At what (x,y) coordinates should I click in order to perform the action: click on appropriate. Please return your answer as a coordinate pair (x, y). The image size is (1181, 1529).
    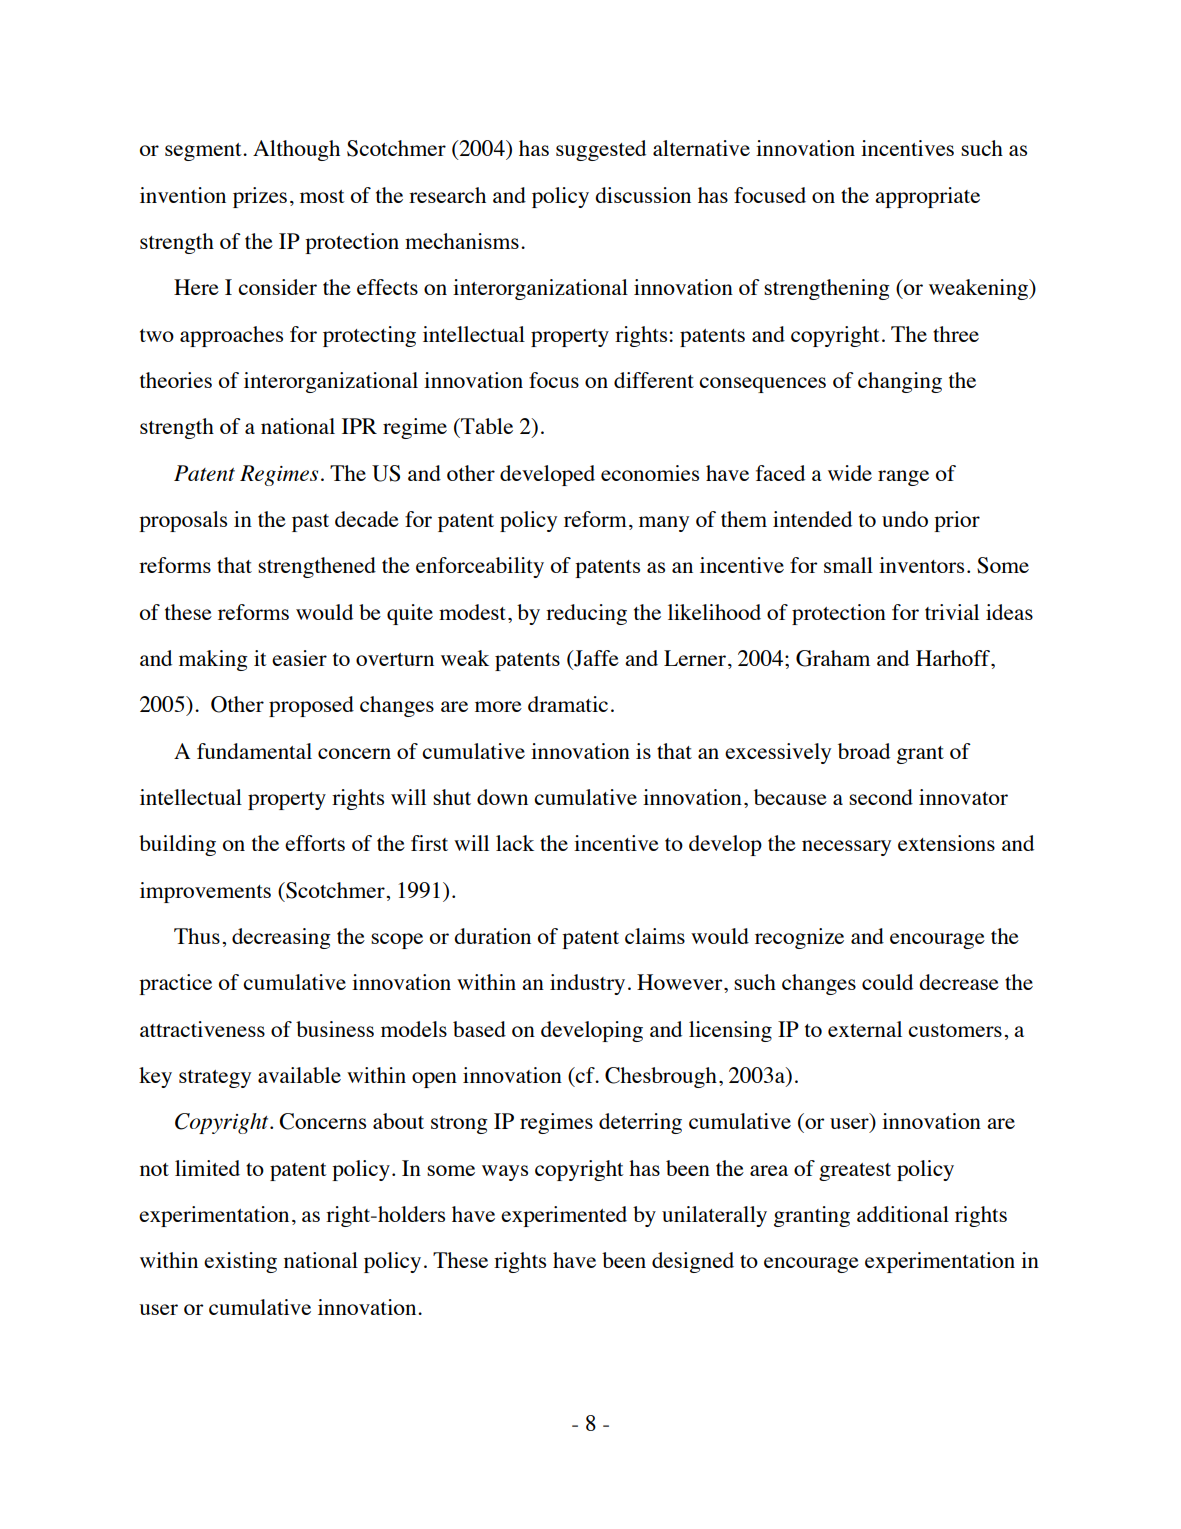
    Looking at the image, I should click on (927, 197).
